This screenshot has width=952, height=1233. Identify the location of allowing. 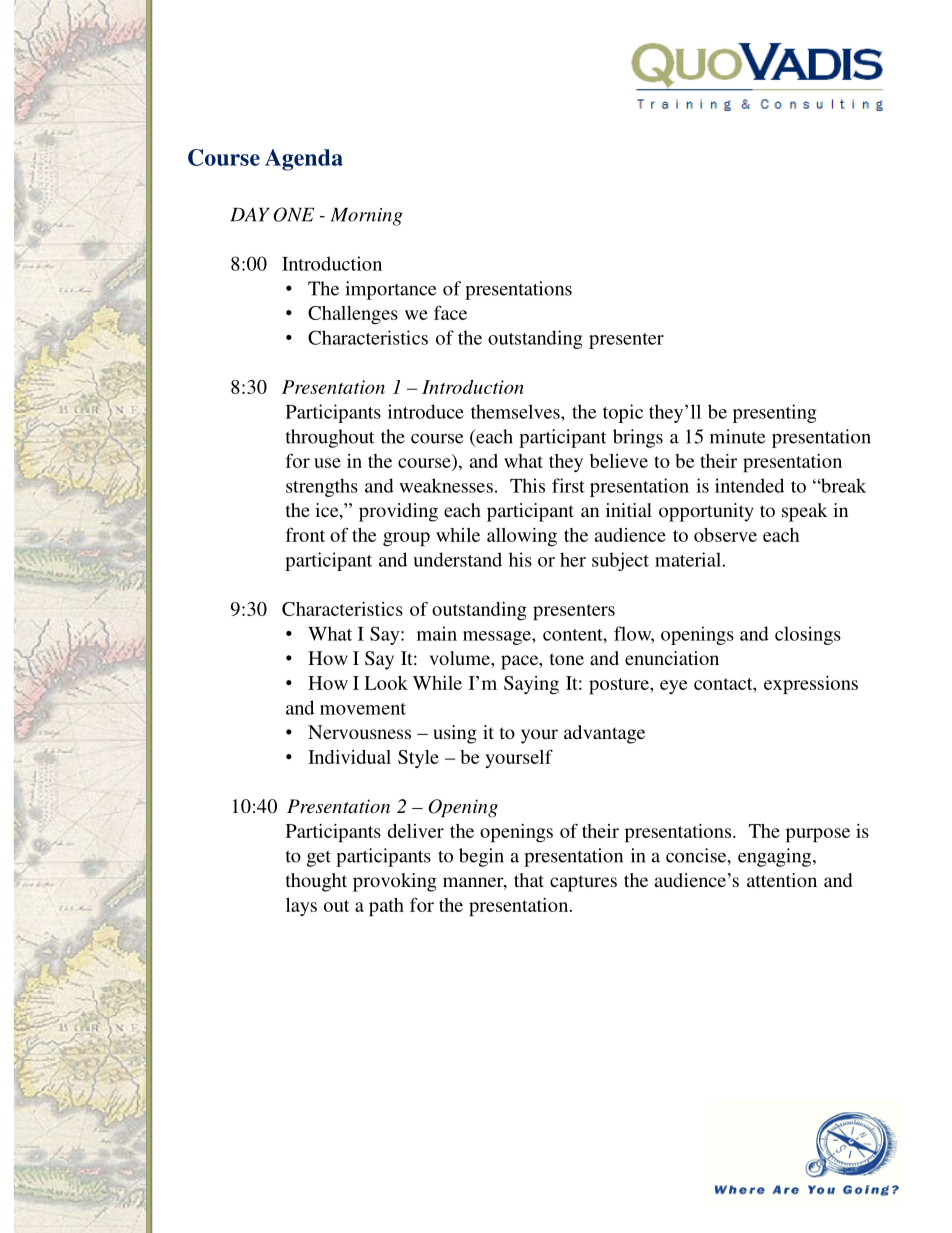
(522, 537).
